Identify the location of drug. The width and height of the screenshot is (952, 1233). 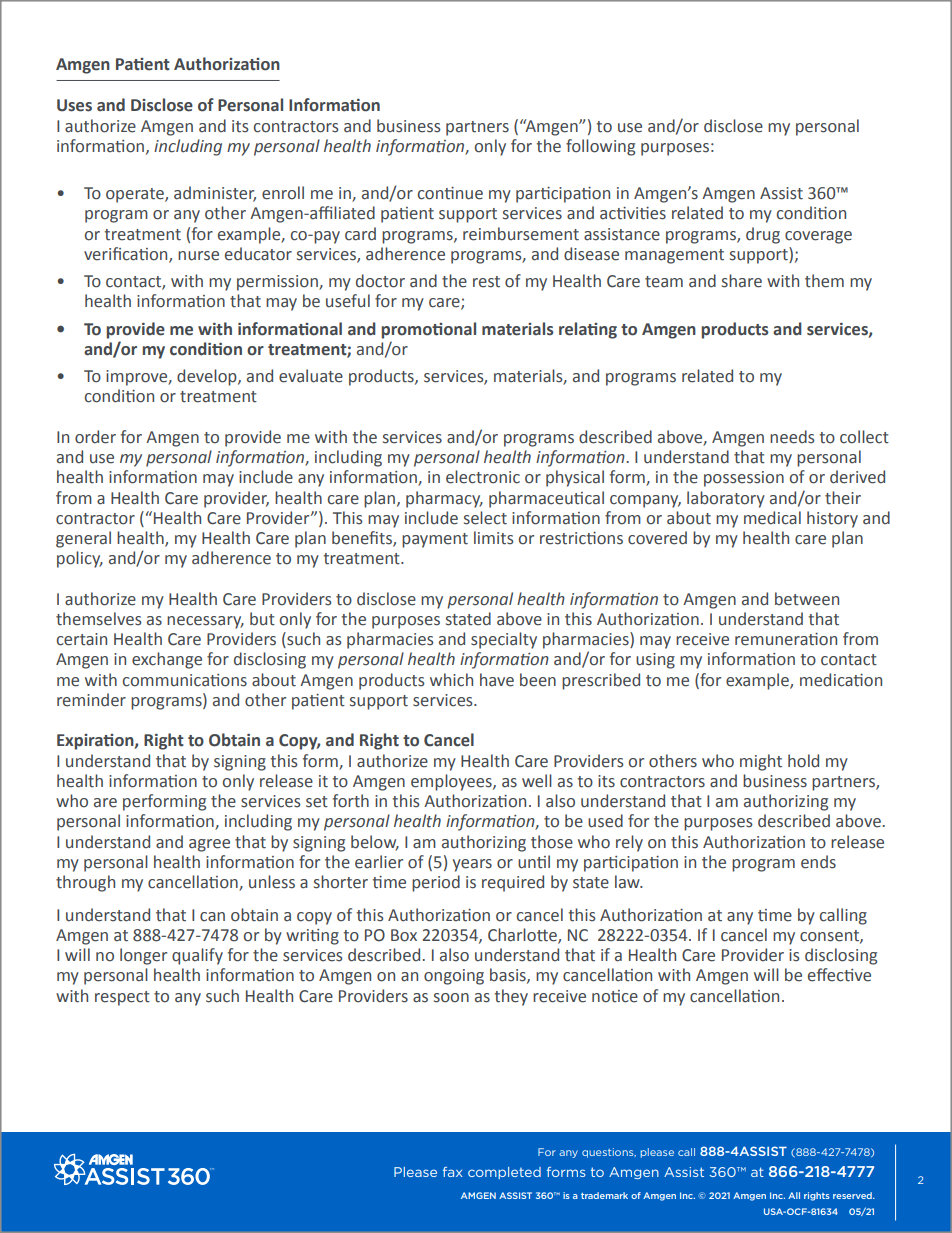
(763, 235).
